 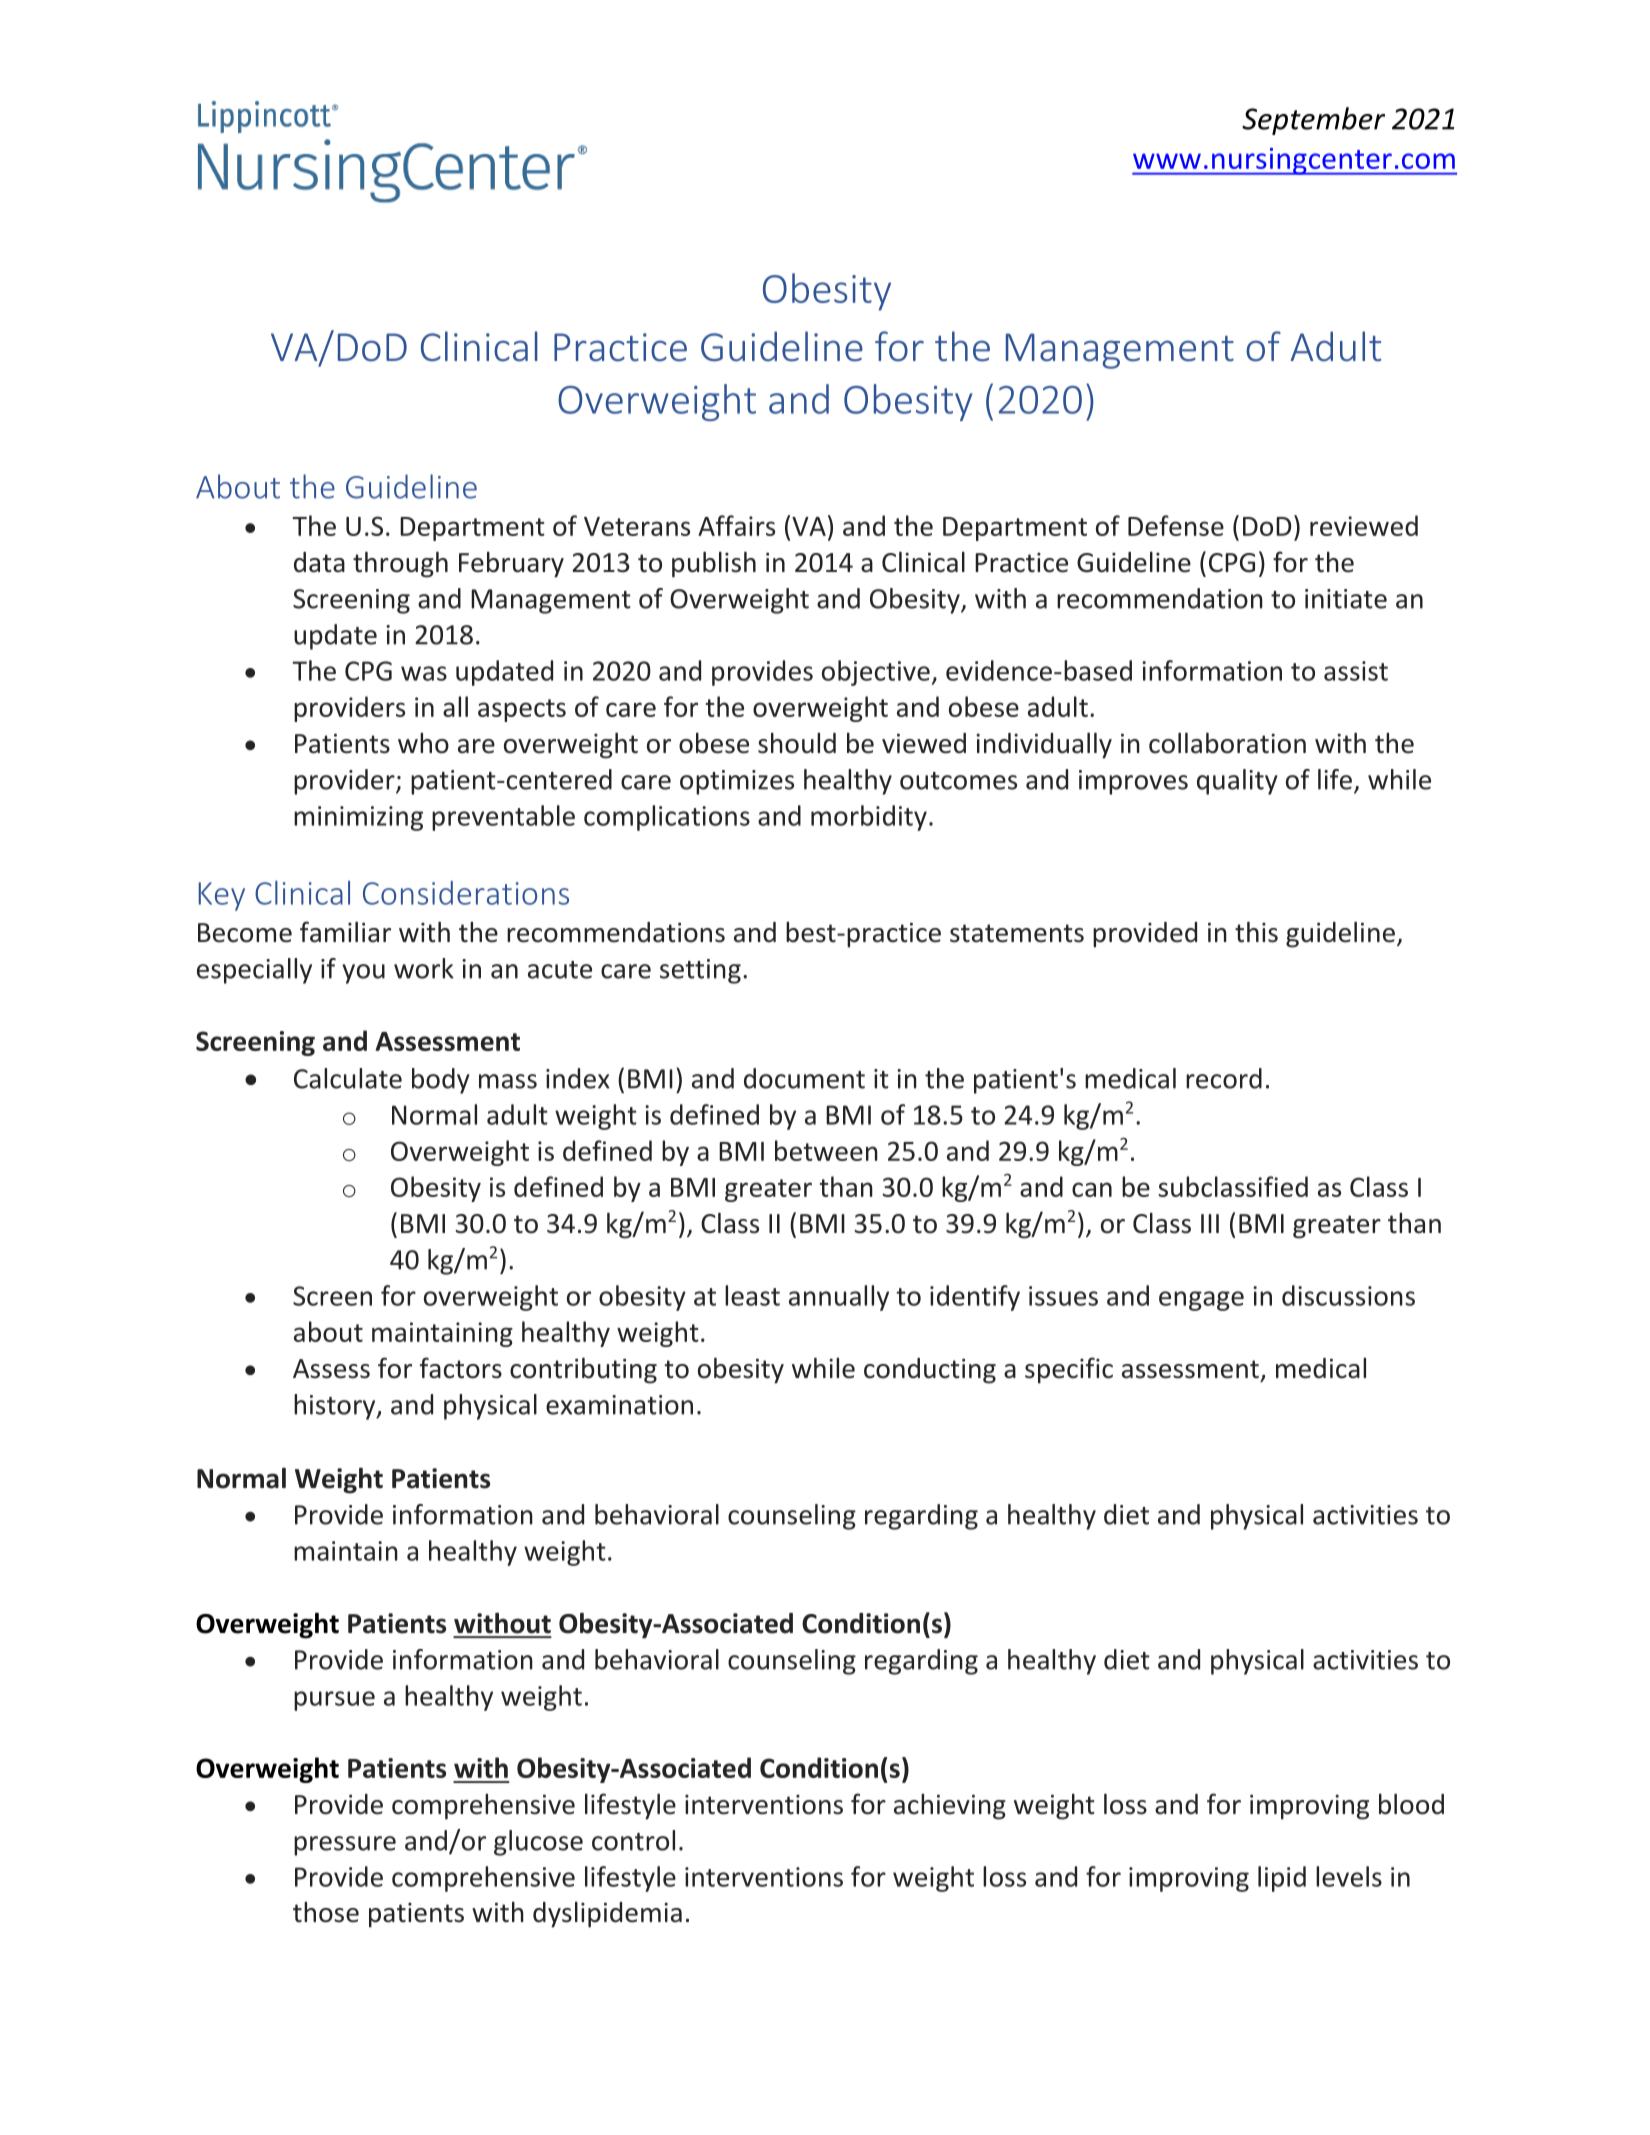 What do you see at coordinates (363, 974) in the document?
I see `you` at bounding box center [363, 974].
